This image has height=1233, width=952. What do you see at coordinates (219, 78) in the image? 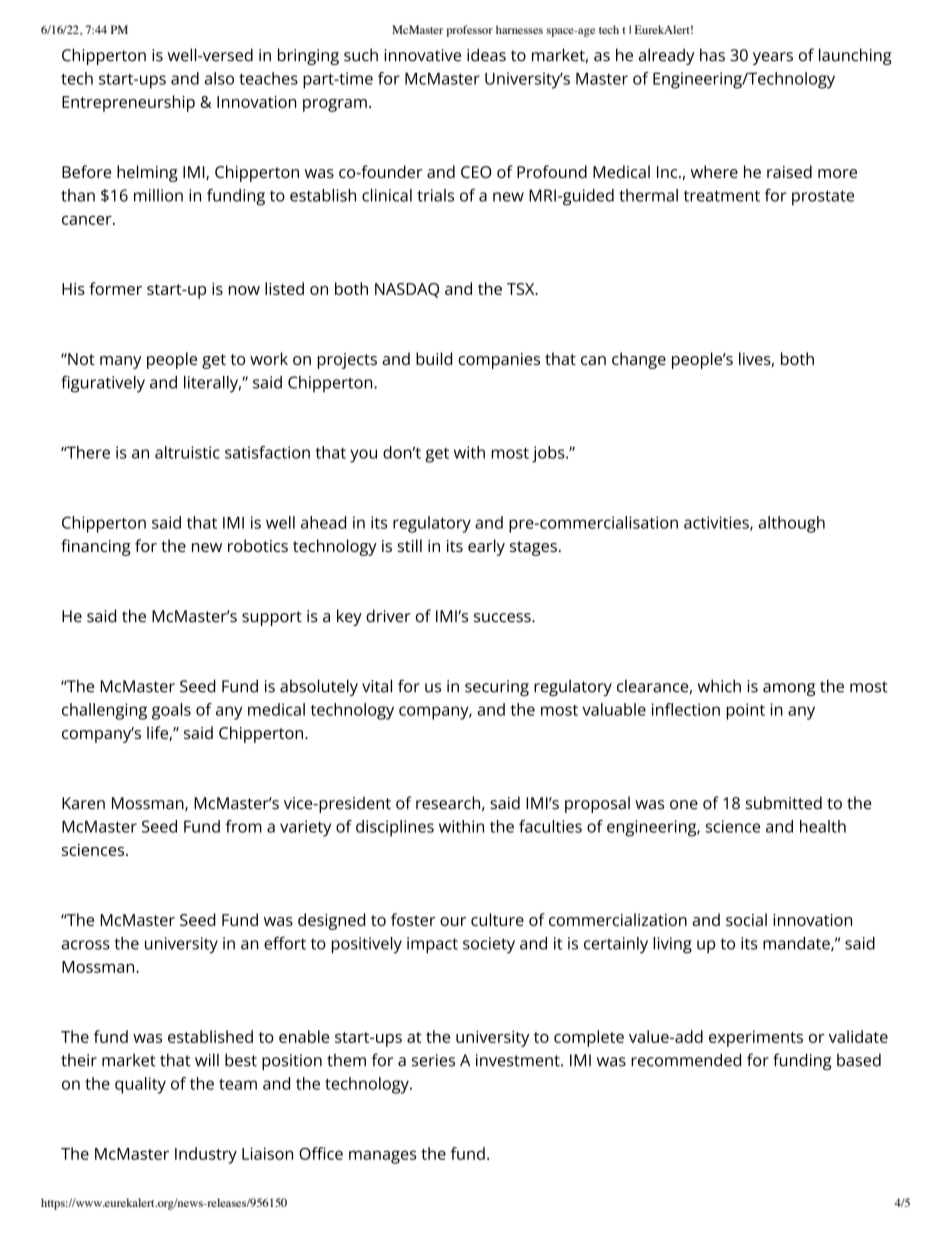
I see `also` at bounding box center [219, 78].
